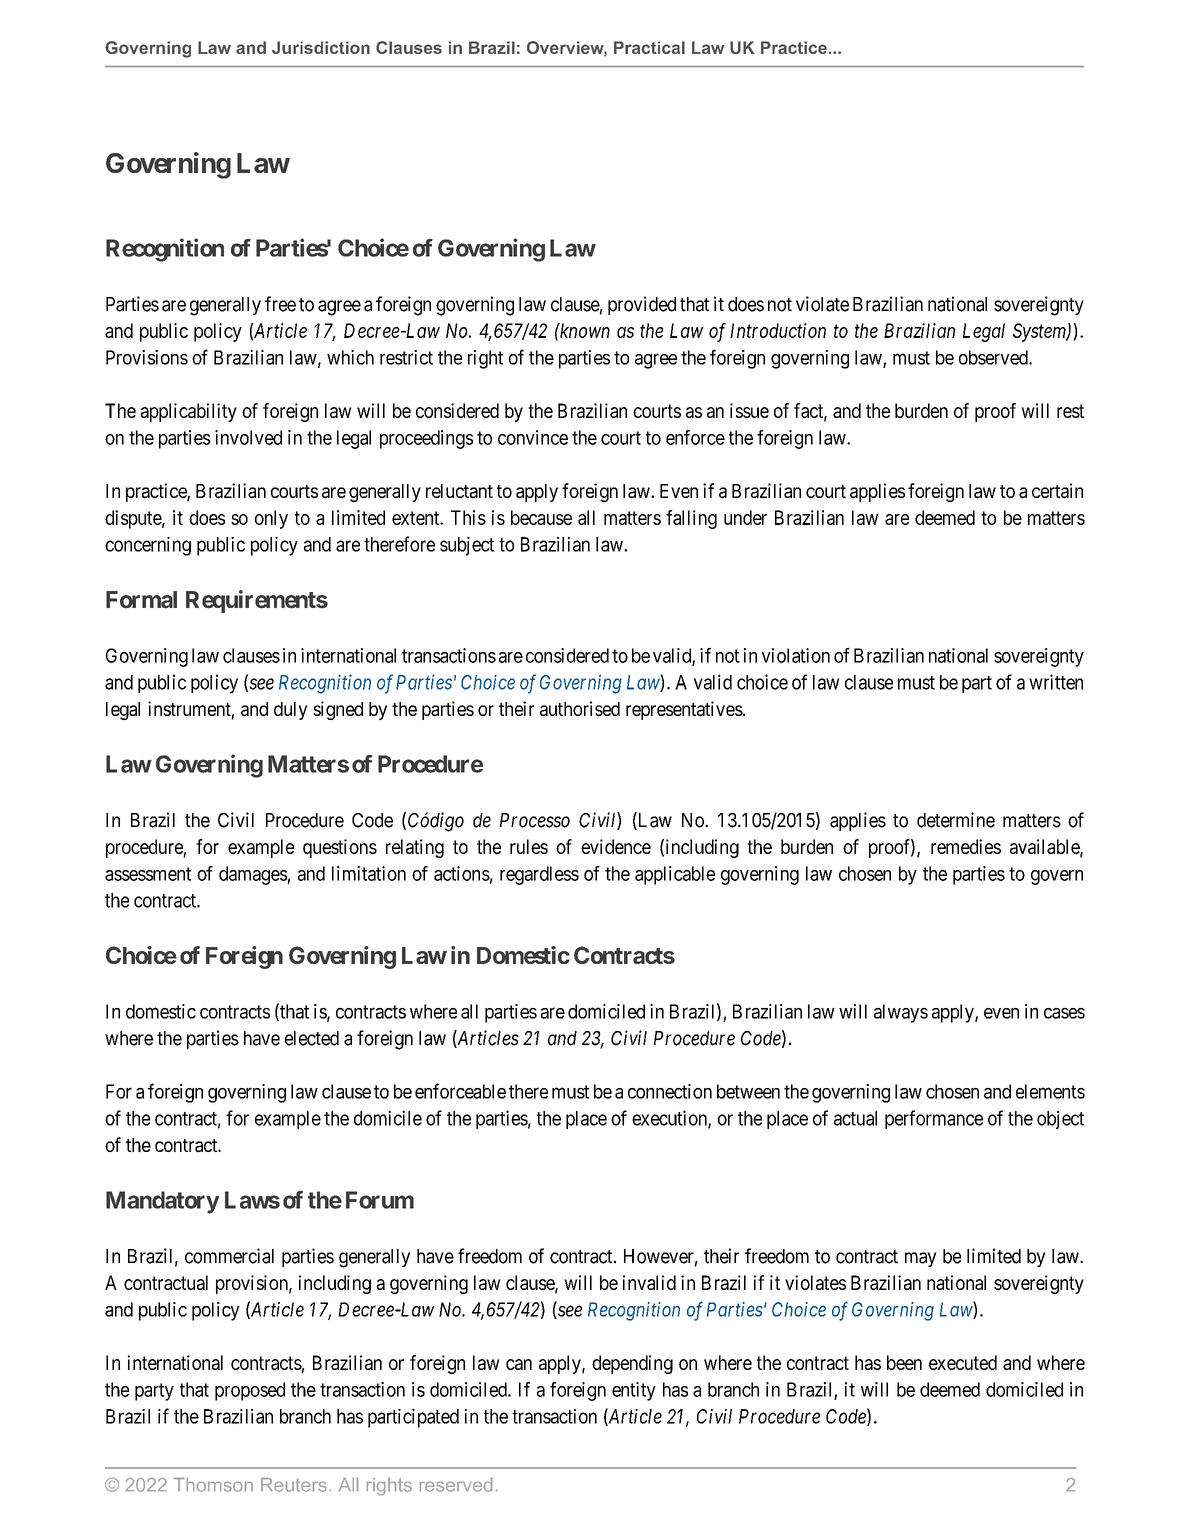  I want to click on Practical, so click(649, 47).
